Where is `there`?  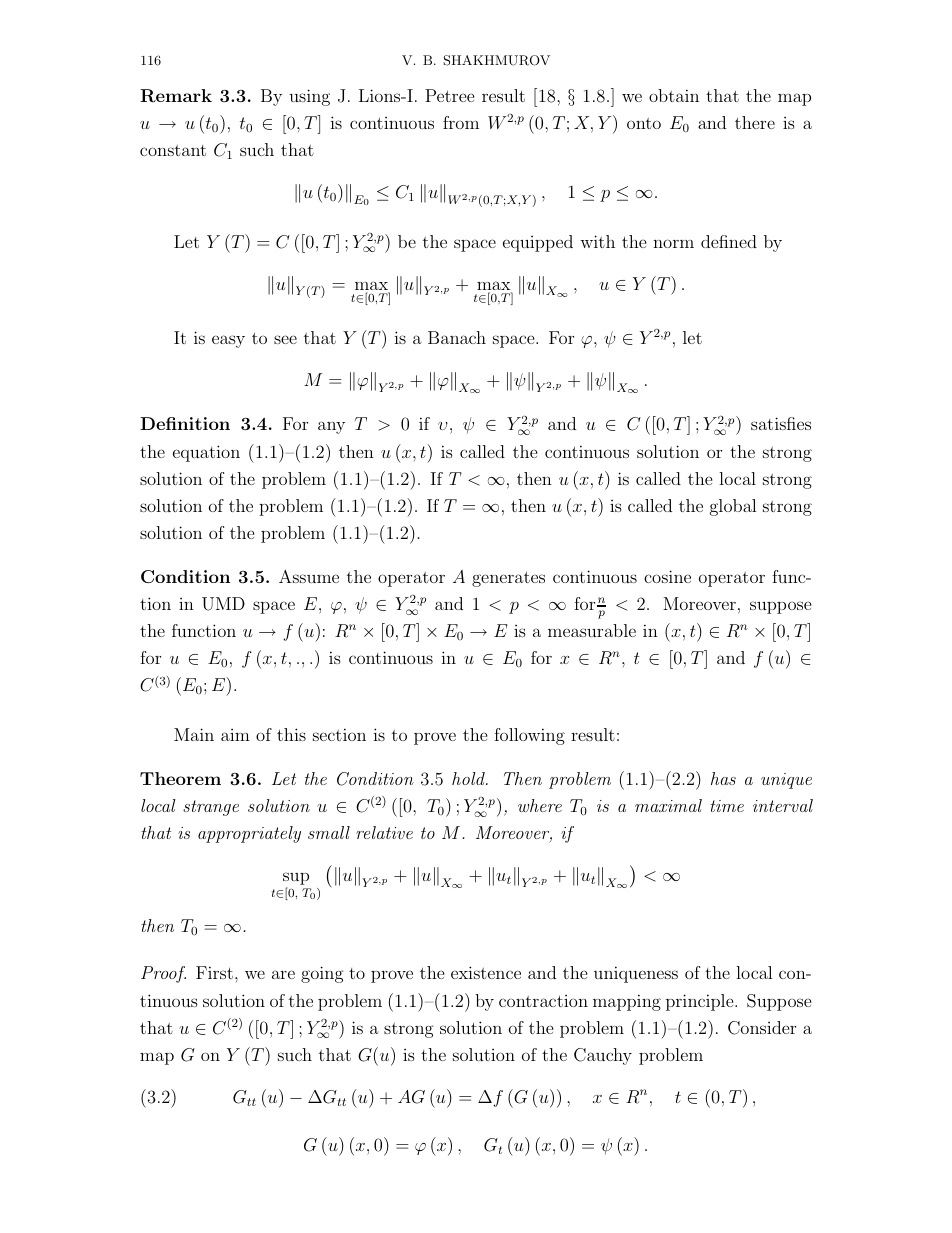
there is located at coordinates (755, 122).
